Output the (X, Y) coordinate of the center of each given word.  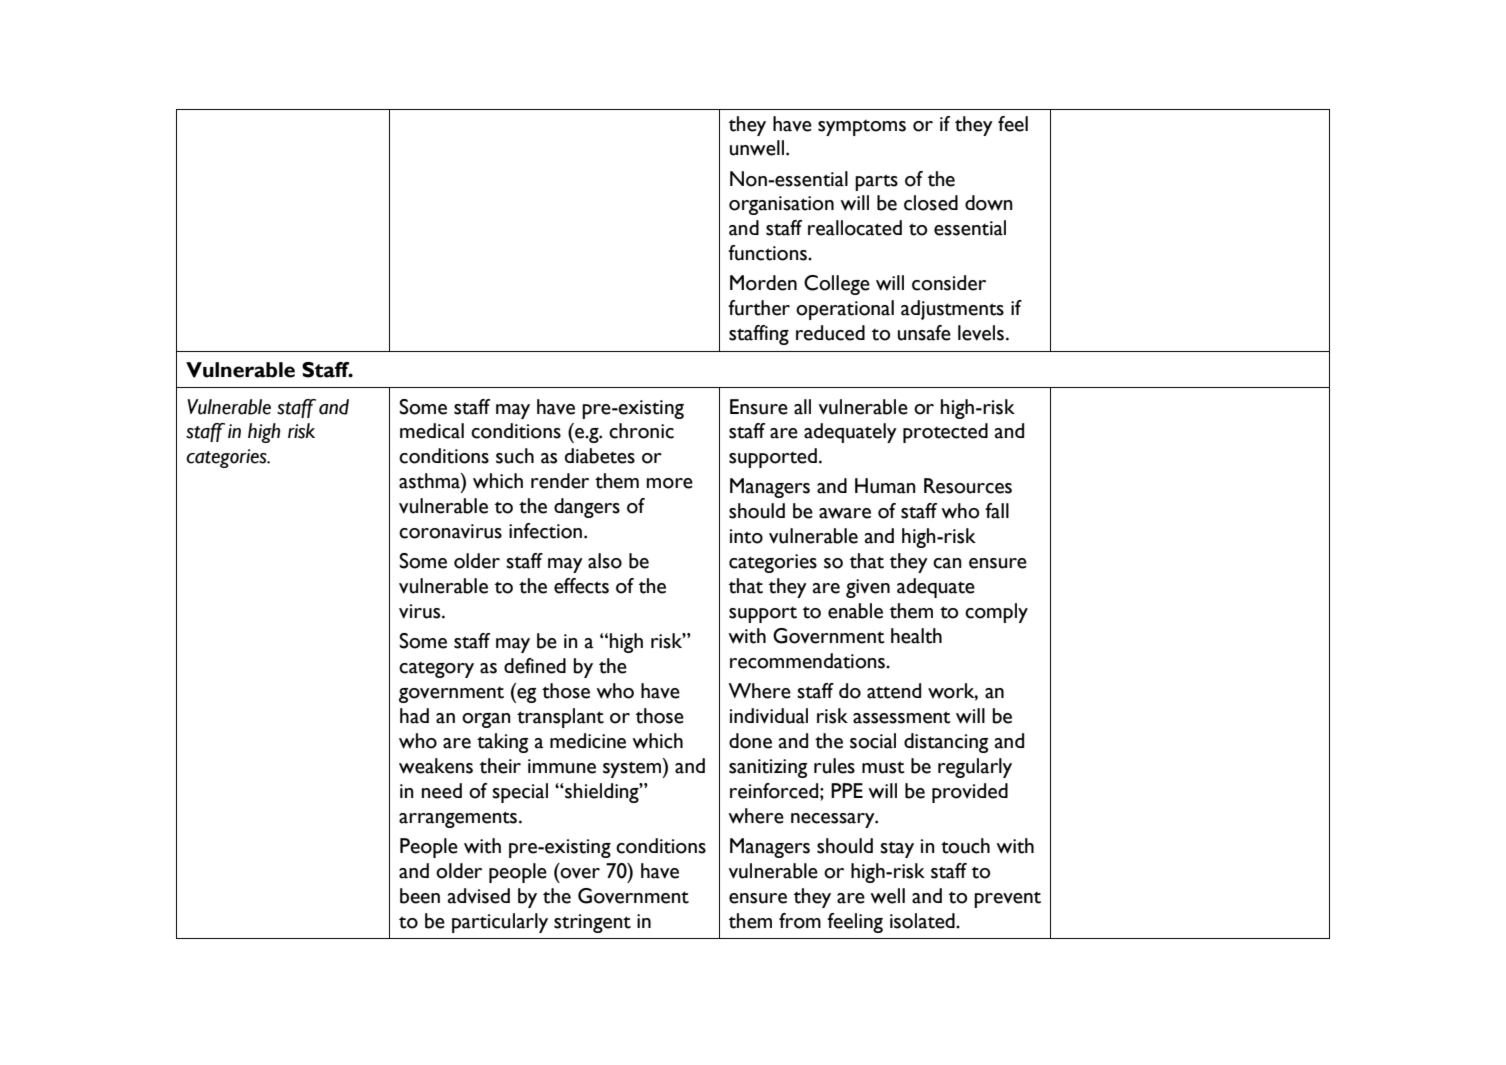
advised (479, 896)
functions (768, 253)
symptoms (862, 128)
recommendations (808, 661)
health (916, 636)
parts (876, 182)
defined (535, 666)
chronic (641, 431)
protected (945, 433)
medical (432, 431)
